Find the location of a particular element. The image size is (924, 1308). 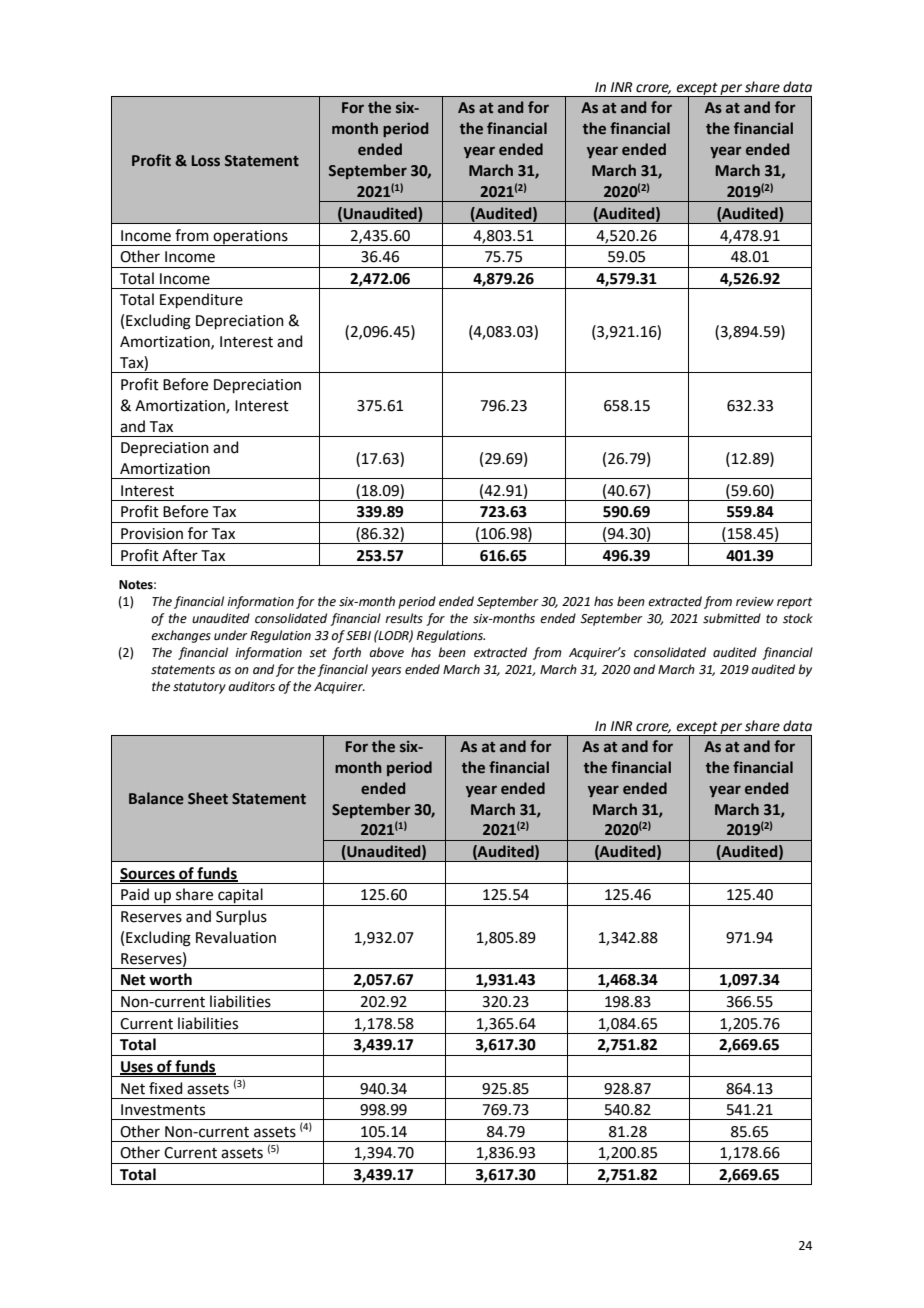

Loss is located at coordinates (206, 161).
